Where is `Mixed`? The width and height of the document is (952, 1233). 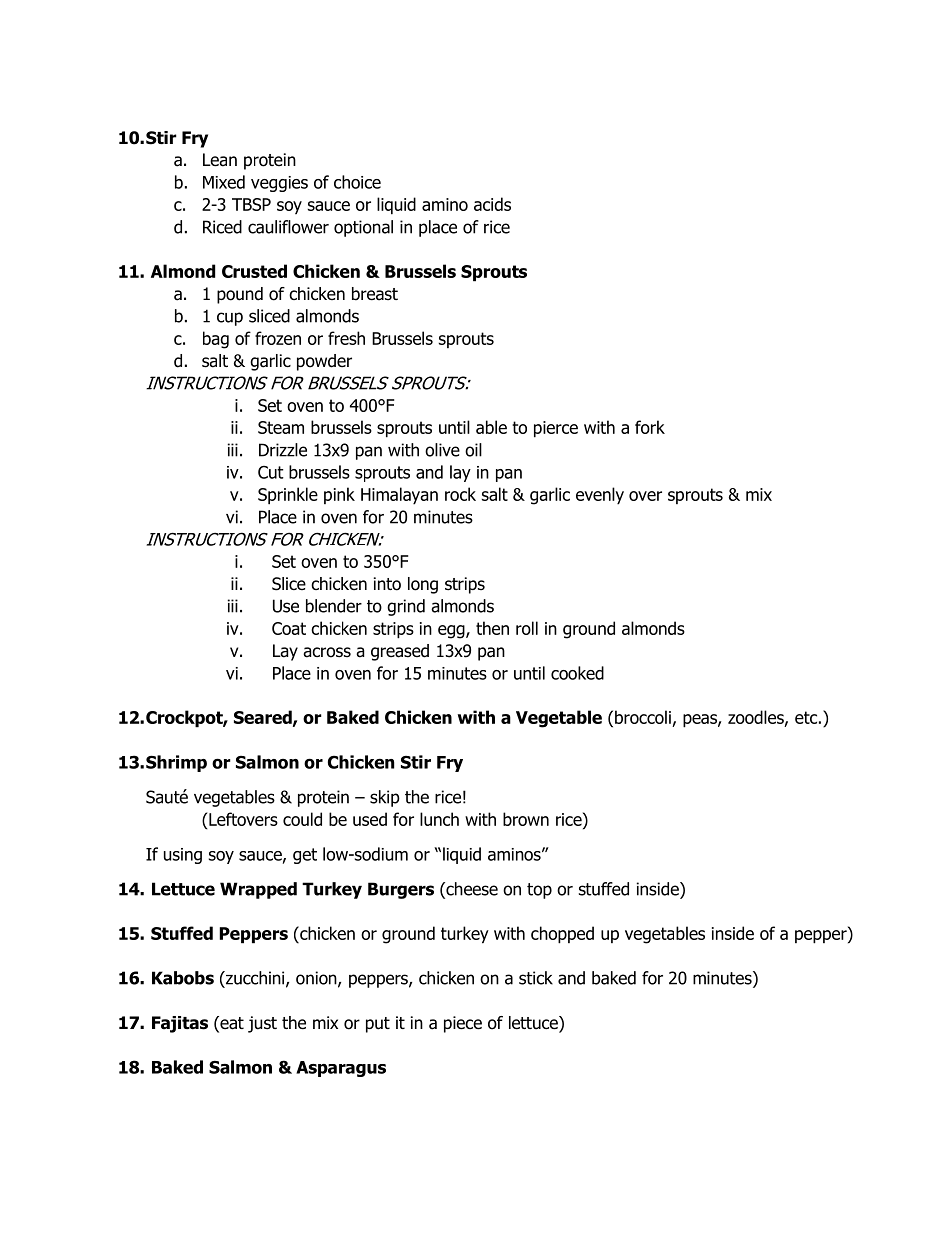 Mixed is located at coordinates (224, 182).
